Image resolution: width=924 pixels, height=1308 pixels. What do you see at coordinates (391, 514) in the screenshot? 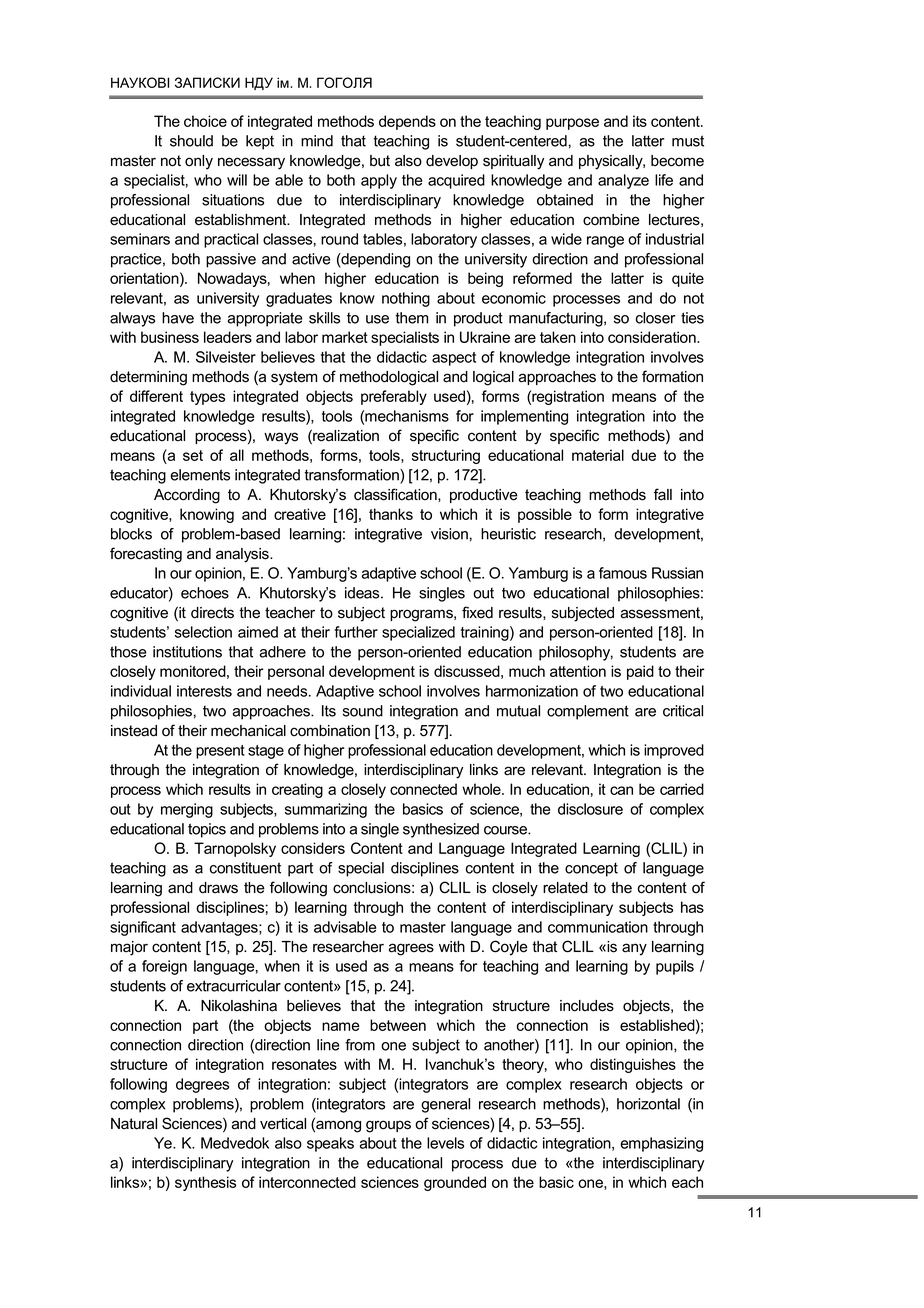
I see `thanks` at bounding box center [391, 514].
